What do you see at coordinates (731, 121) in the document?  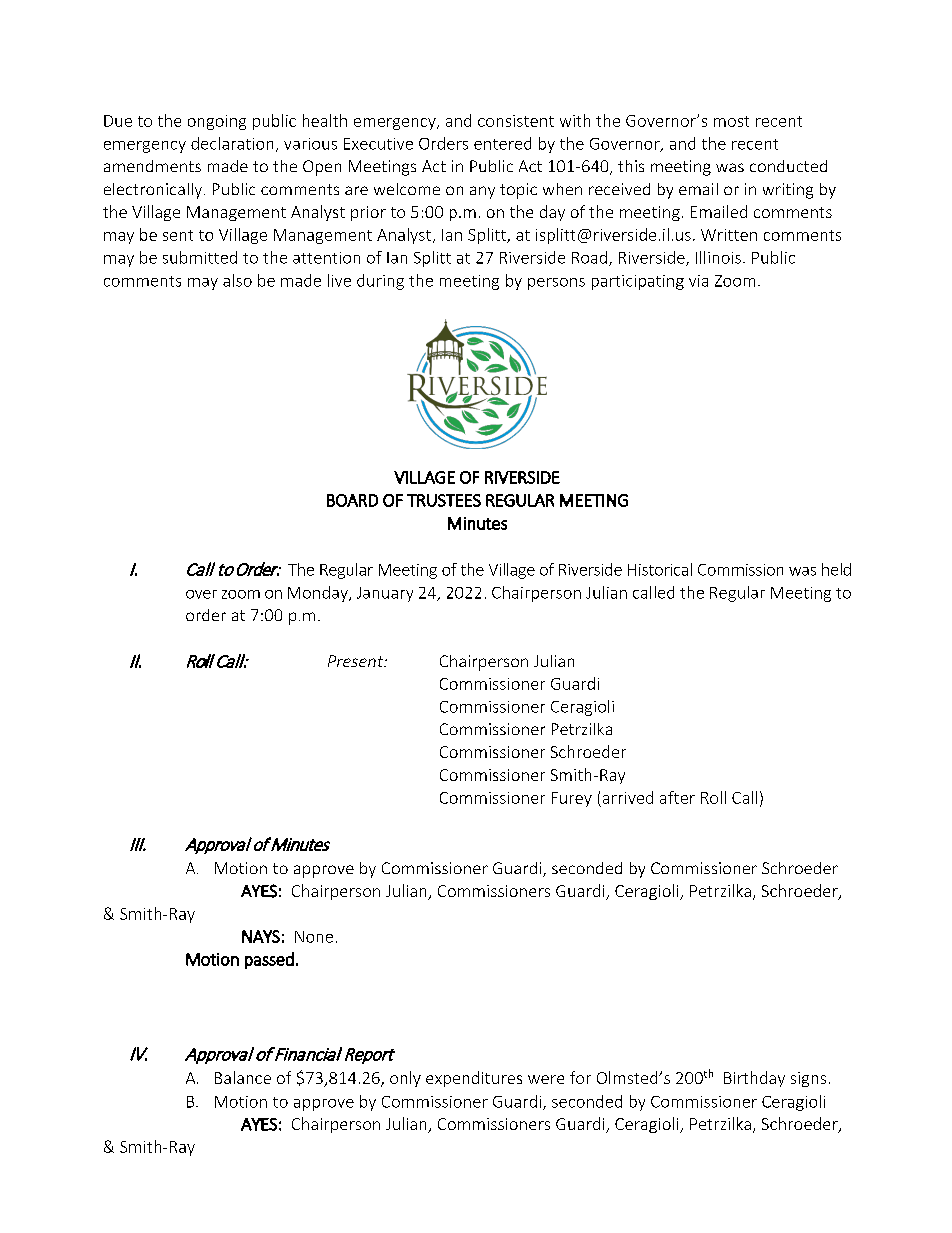 I see `most` at bounding box center [731, 121].
